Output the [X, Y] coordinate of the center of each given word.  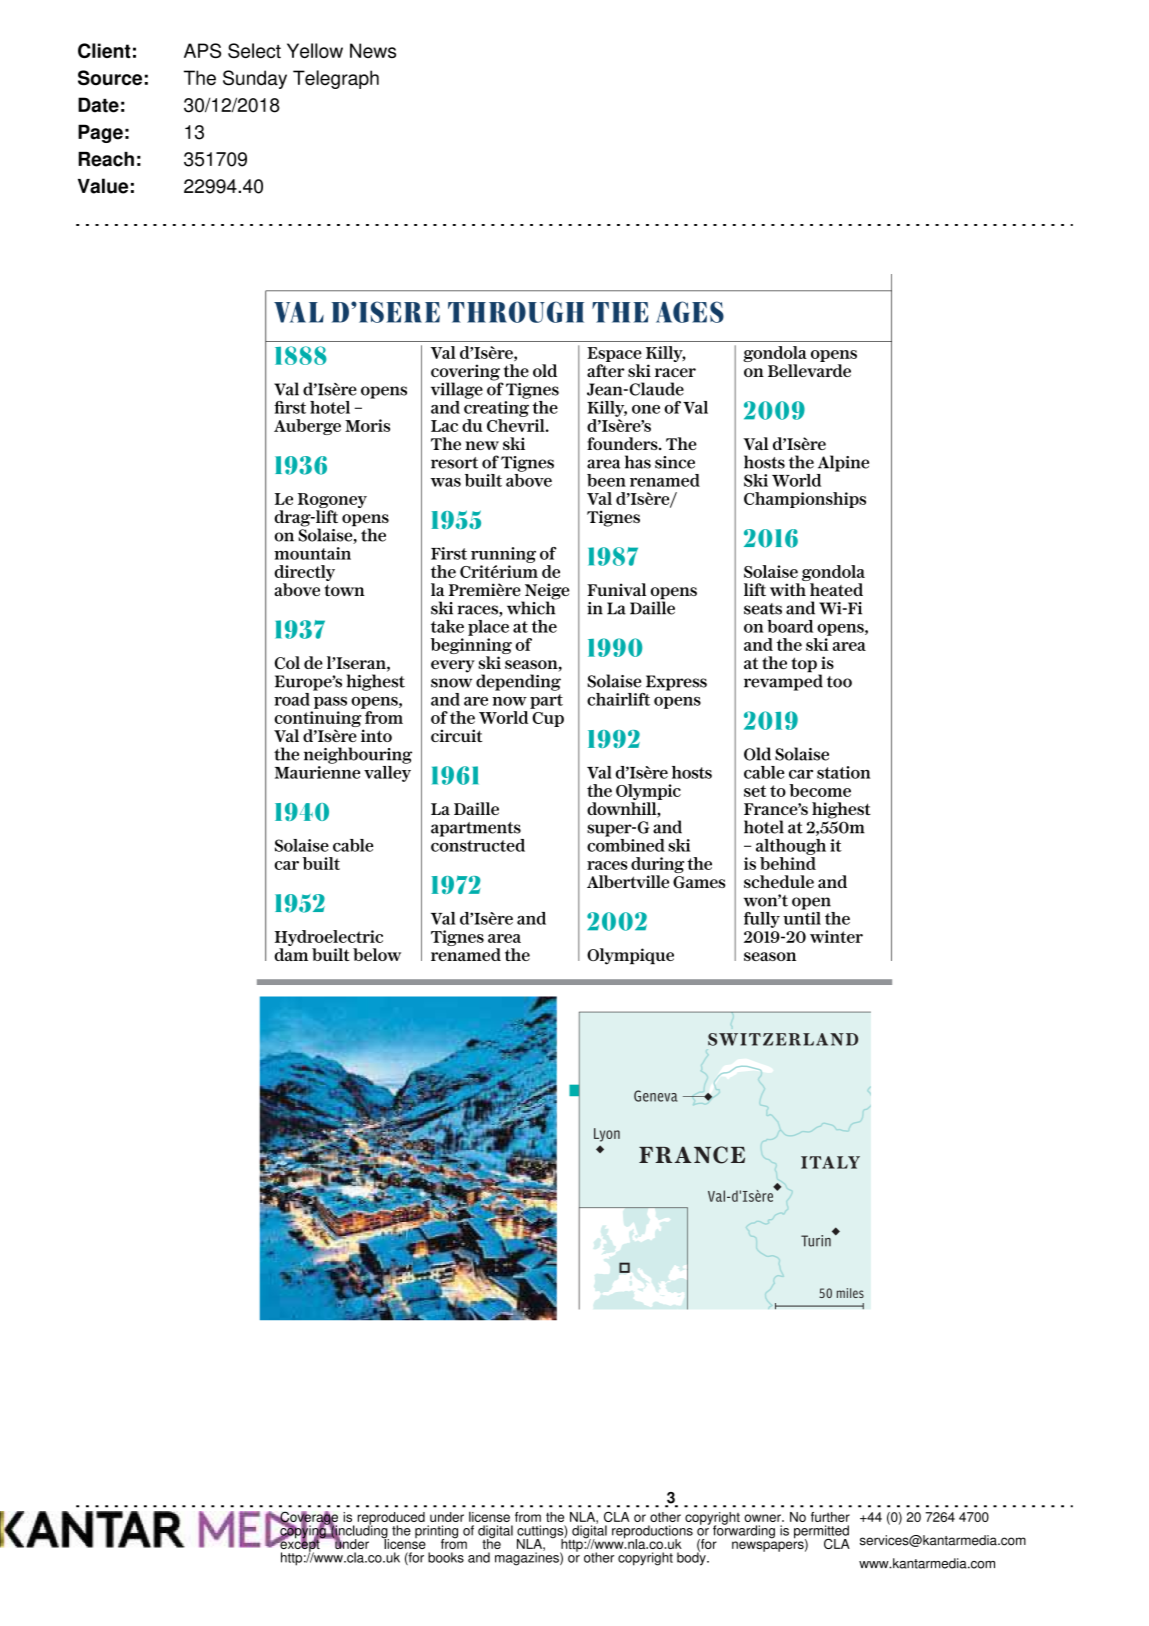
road [292, 699]
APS [202, 50]
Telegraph [336, 79]
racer [675, 372]
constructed [478, 844]
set [755, 791]
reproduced [391, 1519]
